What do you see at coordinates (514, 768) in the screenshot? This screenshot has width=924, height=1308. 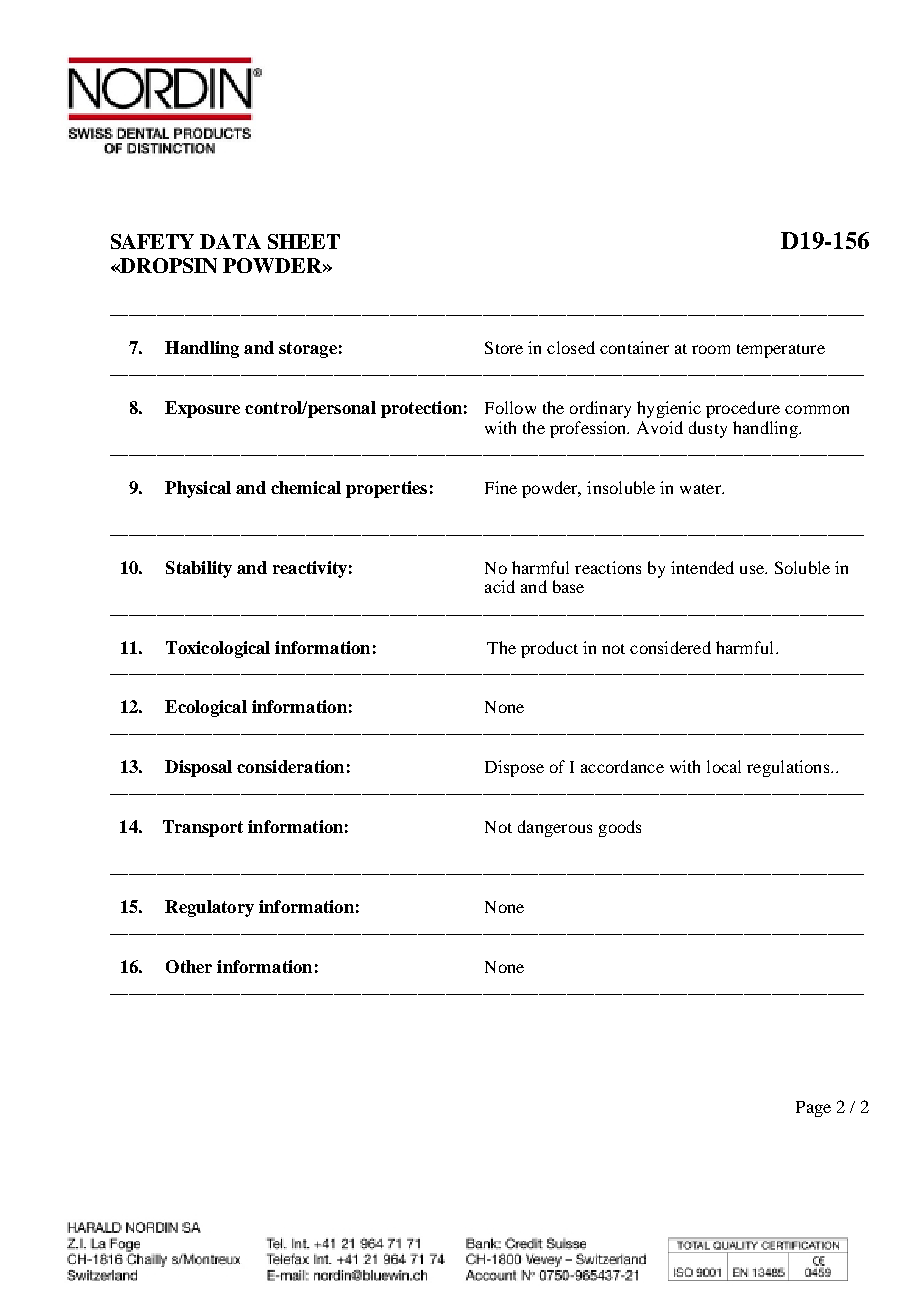 I see `Dispose` at bounding box center [514, 768].
